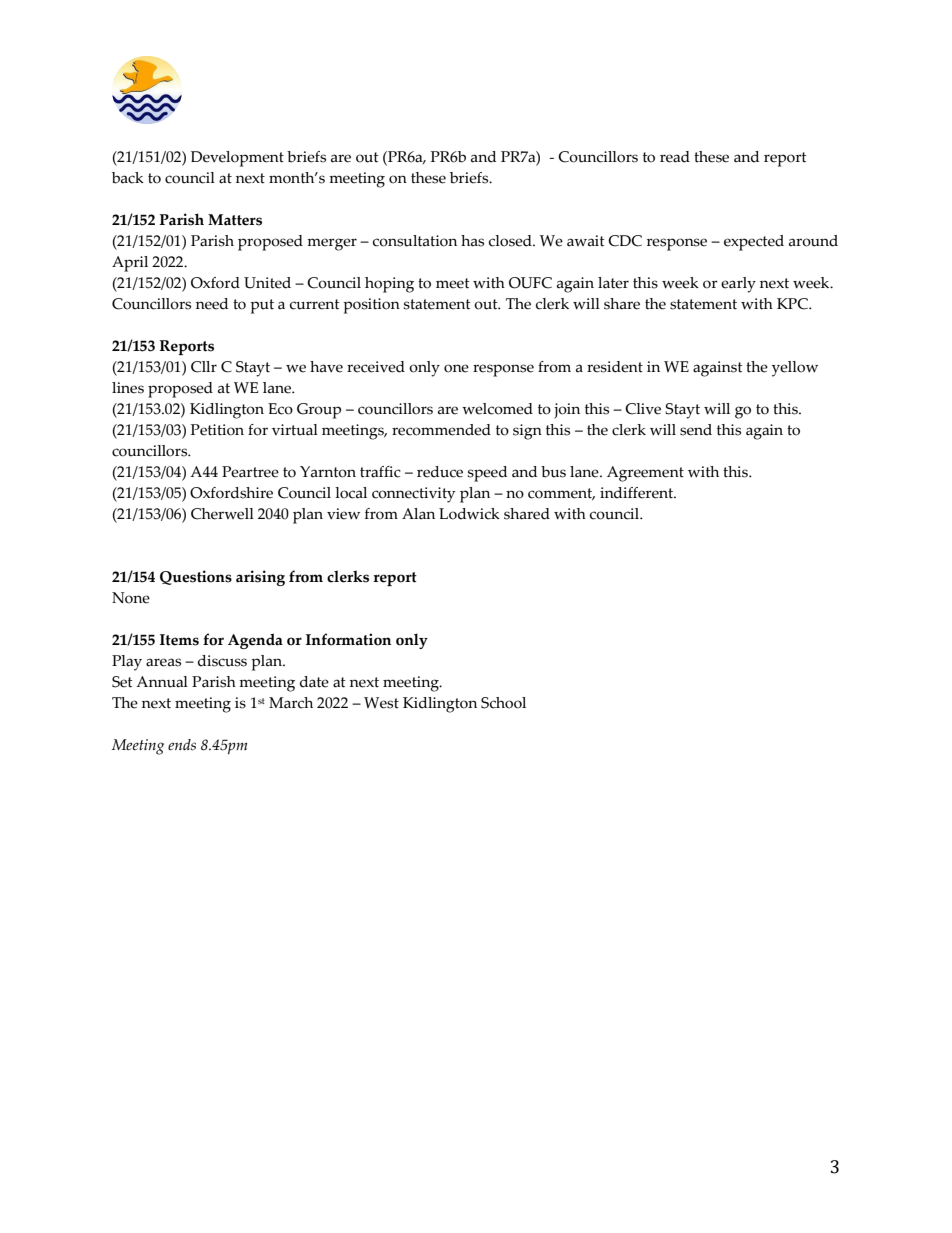  What do you see at coordinates (472, 241) in the screenshot?
I see `has` at bounding box center [472, 241].
